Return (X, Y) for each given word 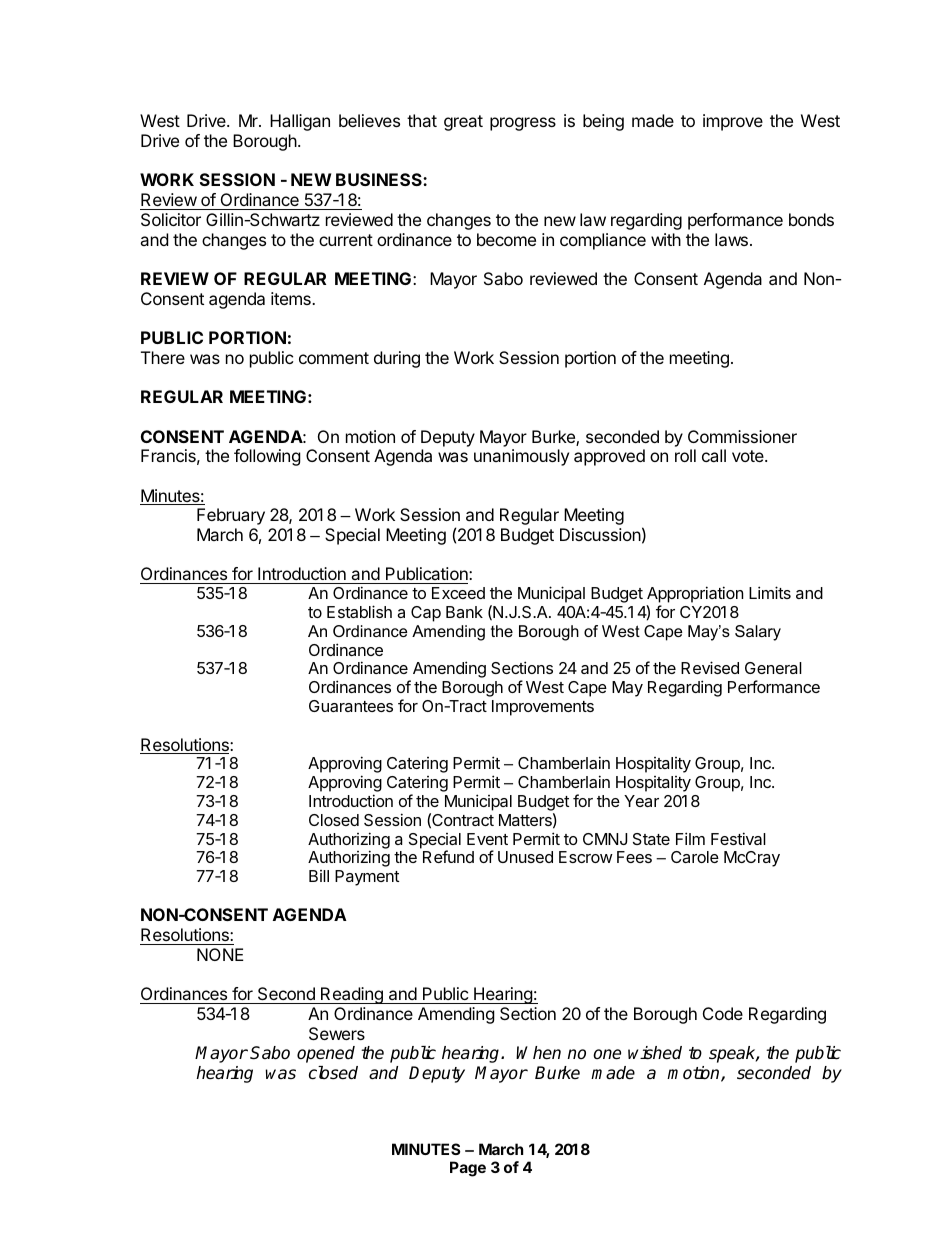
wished (655, 1053)
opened (326, 1054)
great (463, 123)
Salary (758, 633)
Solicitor (171, 219)
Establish (359, 611)
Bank (464, 612)
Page (468, 1169)
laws (731, 239)
